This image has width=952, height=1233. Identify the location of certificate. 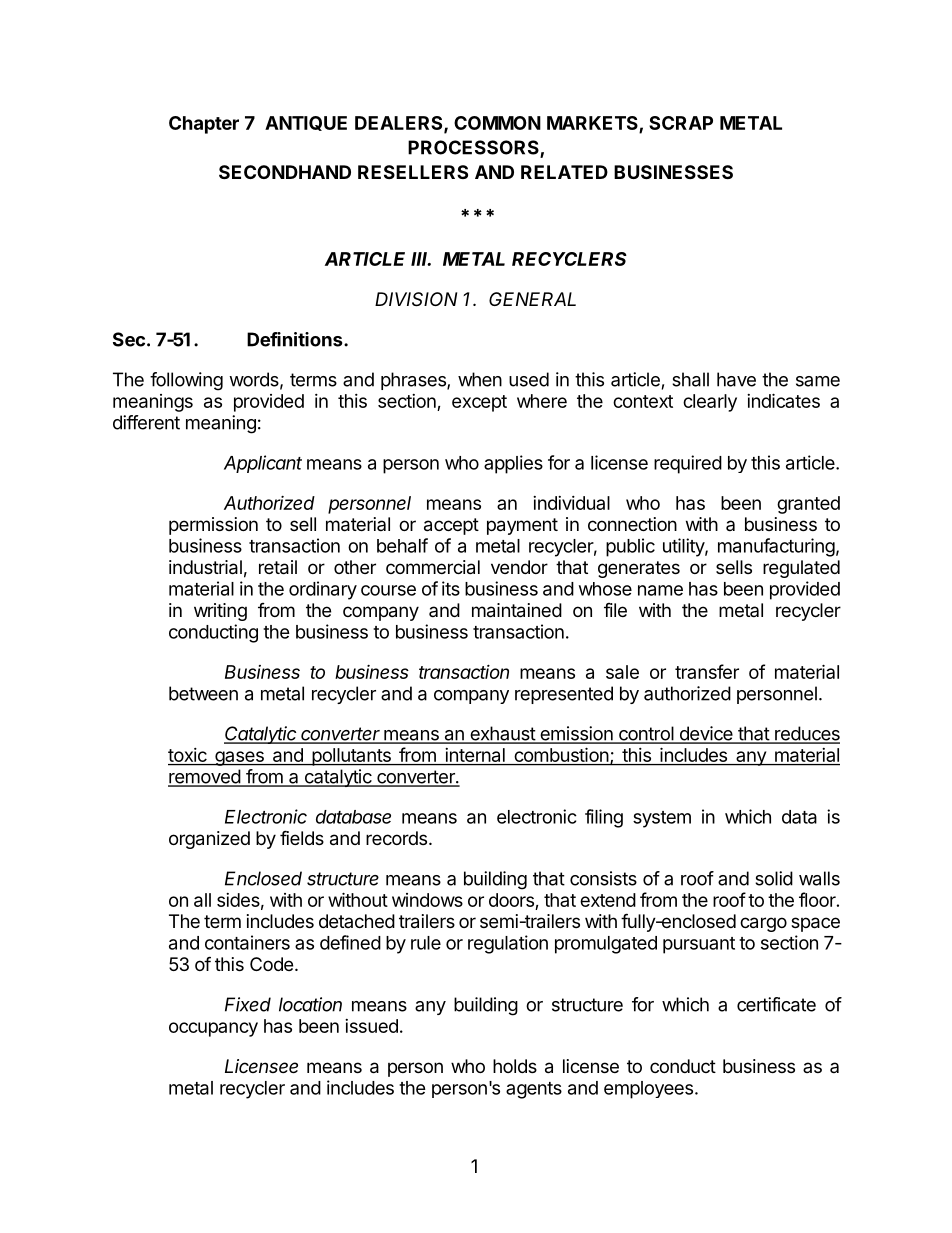
(776, 1004).
